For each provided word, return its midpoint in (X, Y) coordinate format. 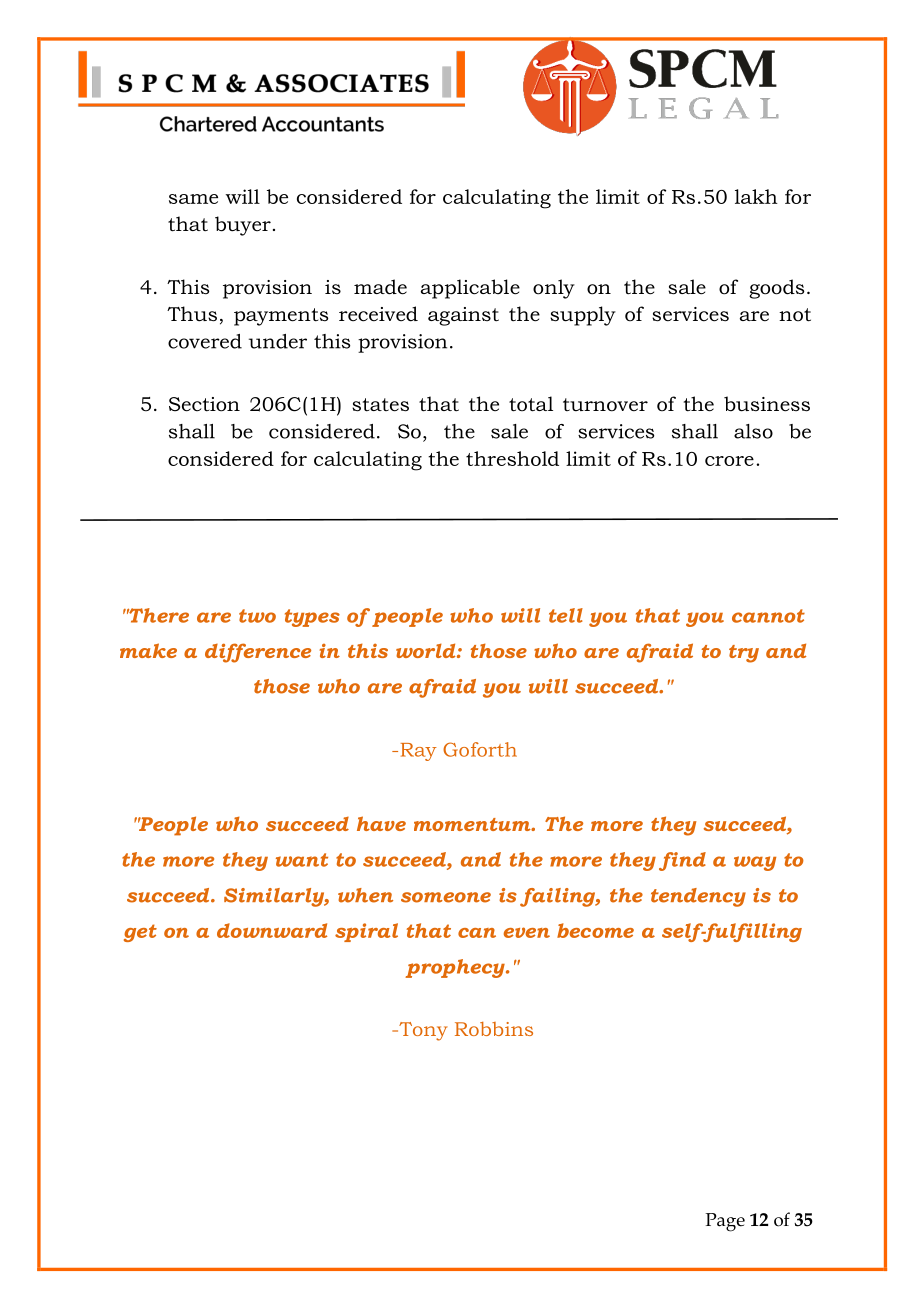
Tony (422, 1031)
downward (272, 930)
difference (258, 653)
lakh (756, 196)
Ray (419, 752)
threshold (512, 458)
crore (729, 461)
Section (204, 404)
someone (446, 897)
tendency (698, 897)
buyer (243, 226)
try (744, 654)
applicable (470, 289)
